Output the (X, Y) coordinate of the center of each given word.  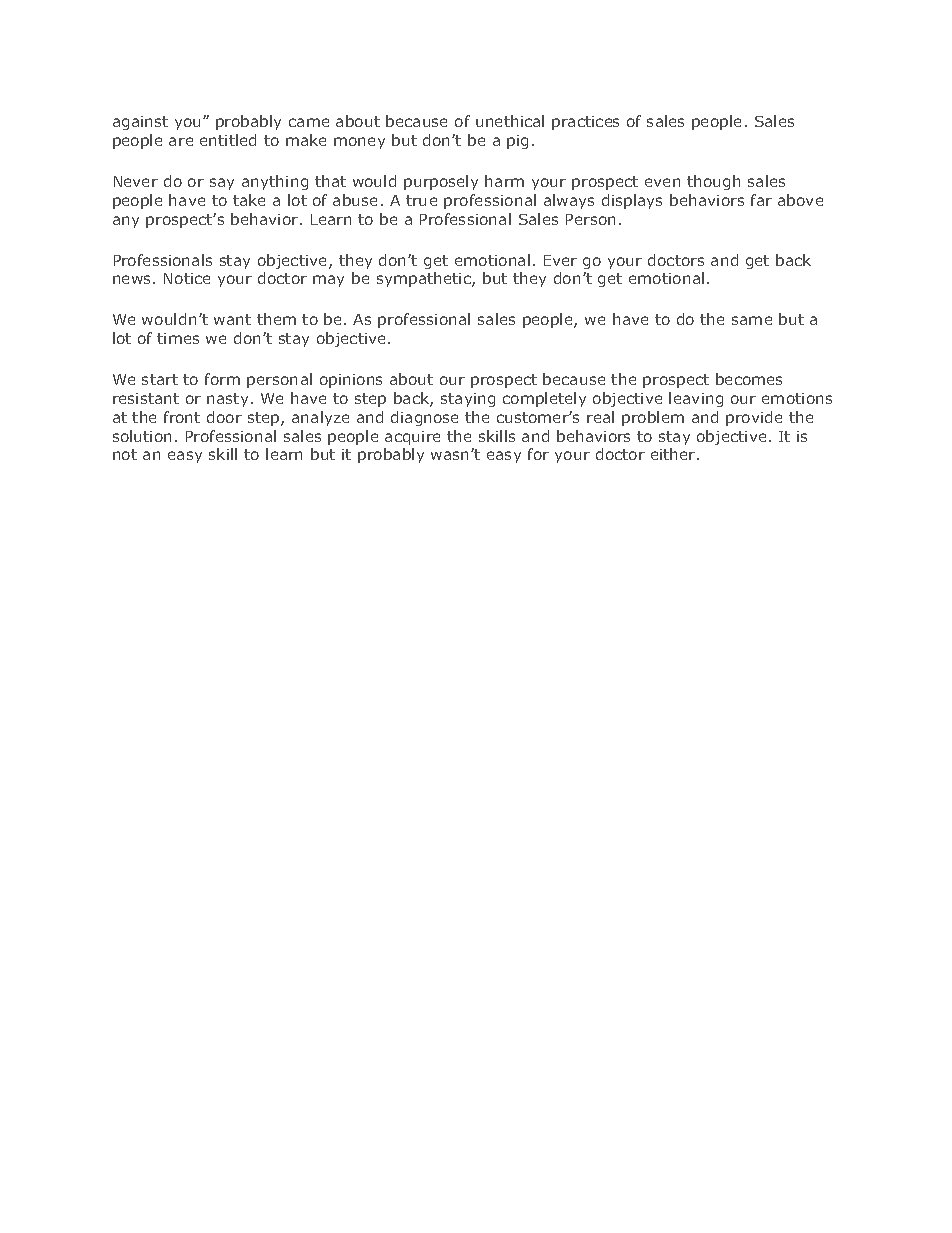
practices (585, 123)
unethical (510, 121)
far (761, 200)
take (249, 200)
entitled (228, 140)
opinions (351, 381)
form (222, 379)
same (752, 320)
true (421, 200)
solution (142, 436)
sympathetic (425, 279)
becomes (749, 379)
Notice (187, 278)
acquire (412, 438)
